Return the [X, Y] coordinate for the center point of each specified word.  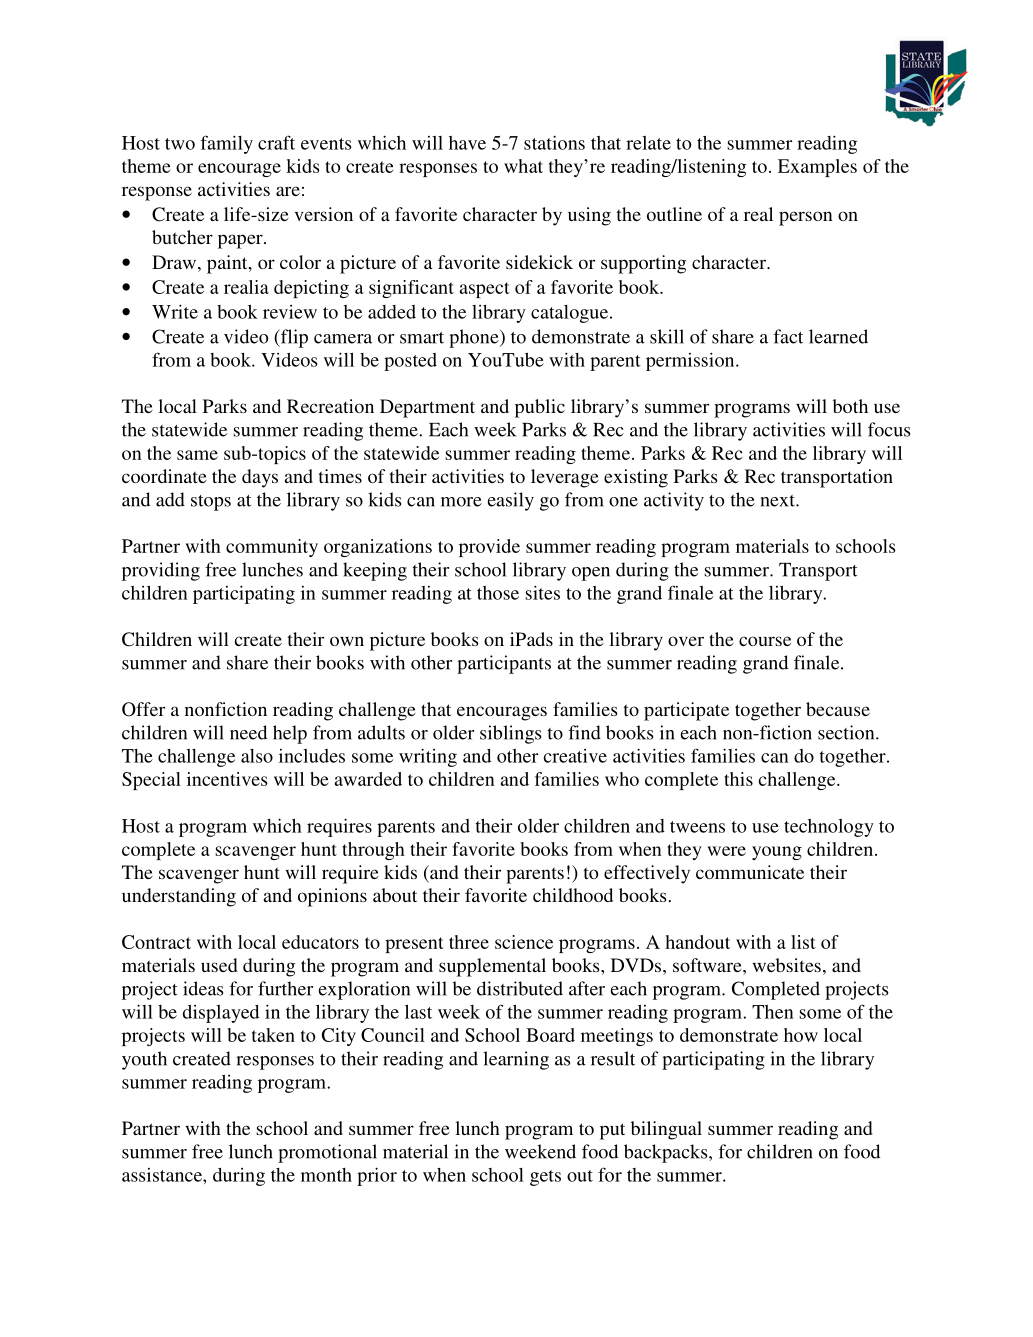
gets [545, 1178]
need [248, 732]
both [850, 406]
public [540, 408]
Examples [817, 168]
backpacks [667, 1153]
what [523, 166]
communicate [750, 872]
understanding [179, 897]
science [524, 942]
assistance [163, 1175]
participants [504, 664]
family [226, 144]
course [765, 641]
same [197, 455]
